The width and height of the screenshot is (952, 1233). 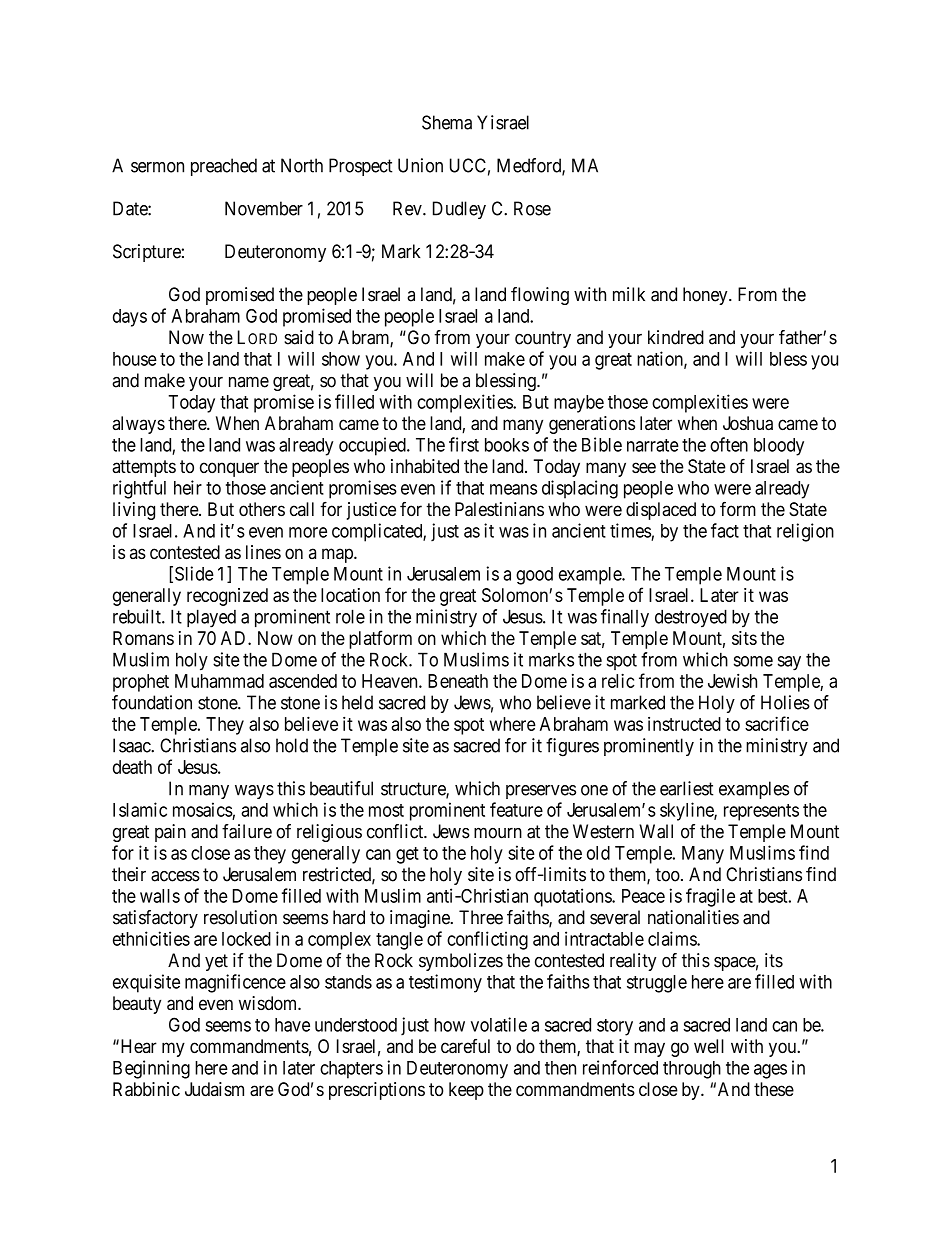 What do you see at coordinates (465, 1046) in the screenshot?
I see `careful` at bounding box center [465, 1046].
